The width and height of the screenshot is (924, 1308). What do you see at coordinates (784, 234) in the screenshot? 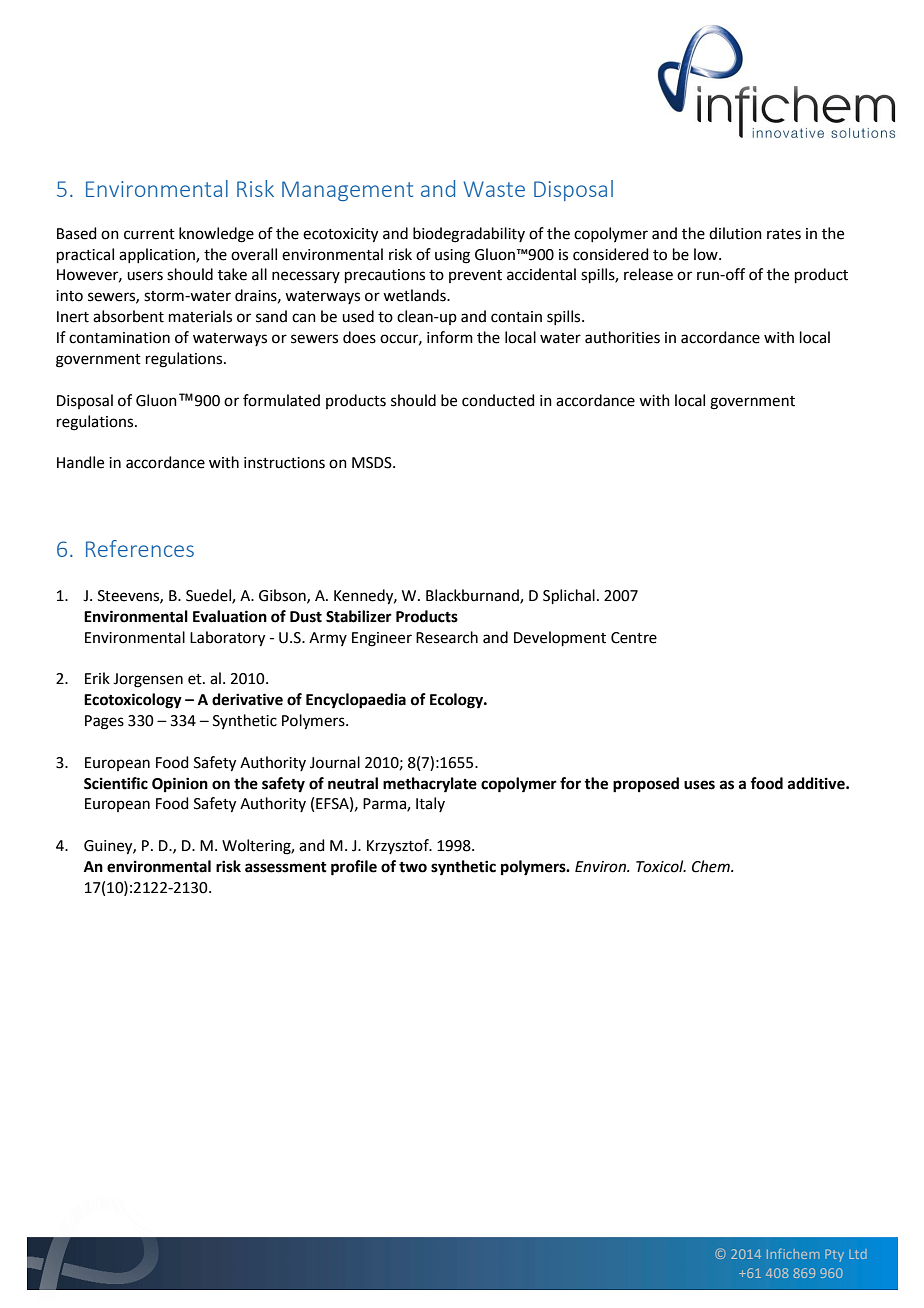
I see `rates` at bounding box center [784, 234].
